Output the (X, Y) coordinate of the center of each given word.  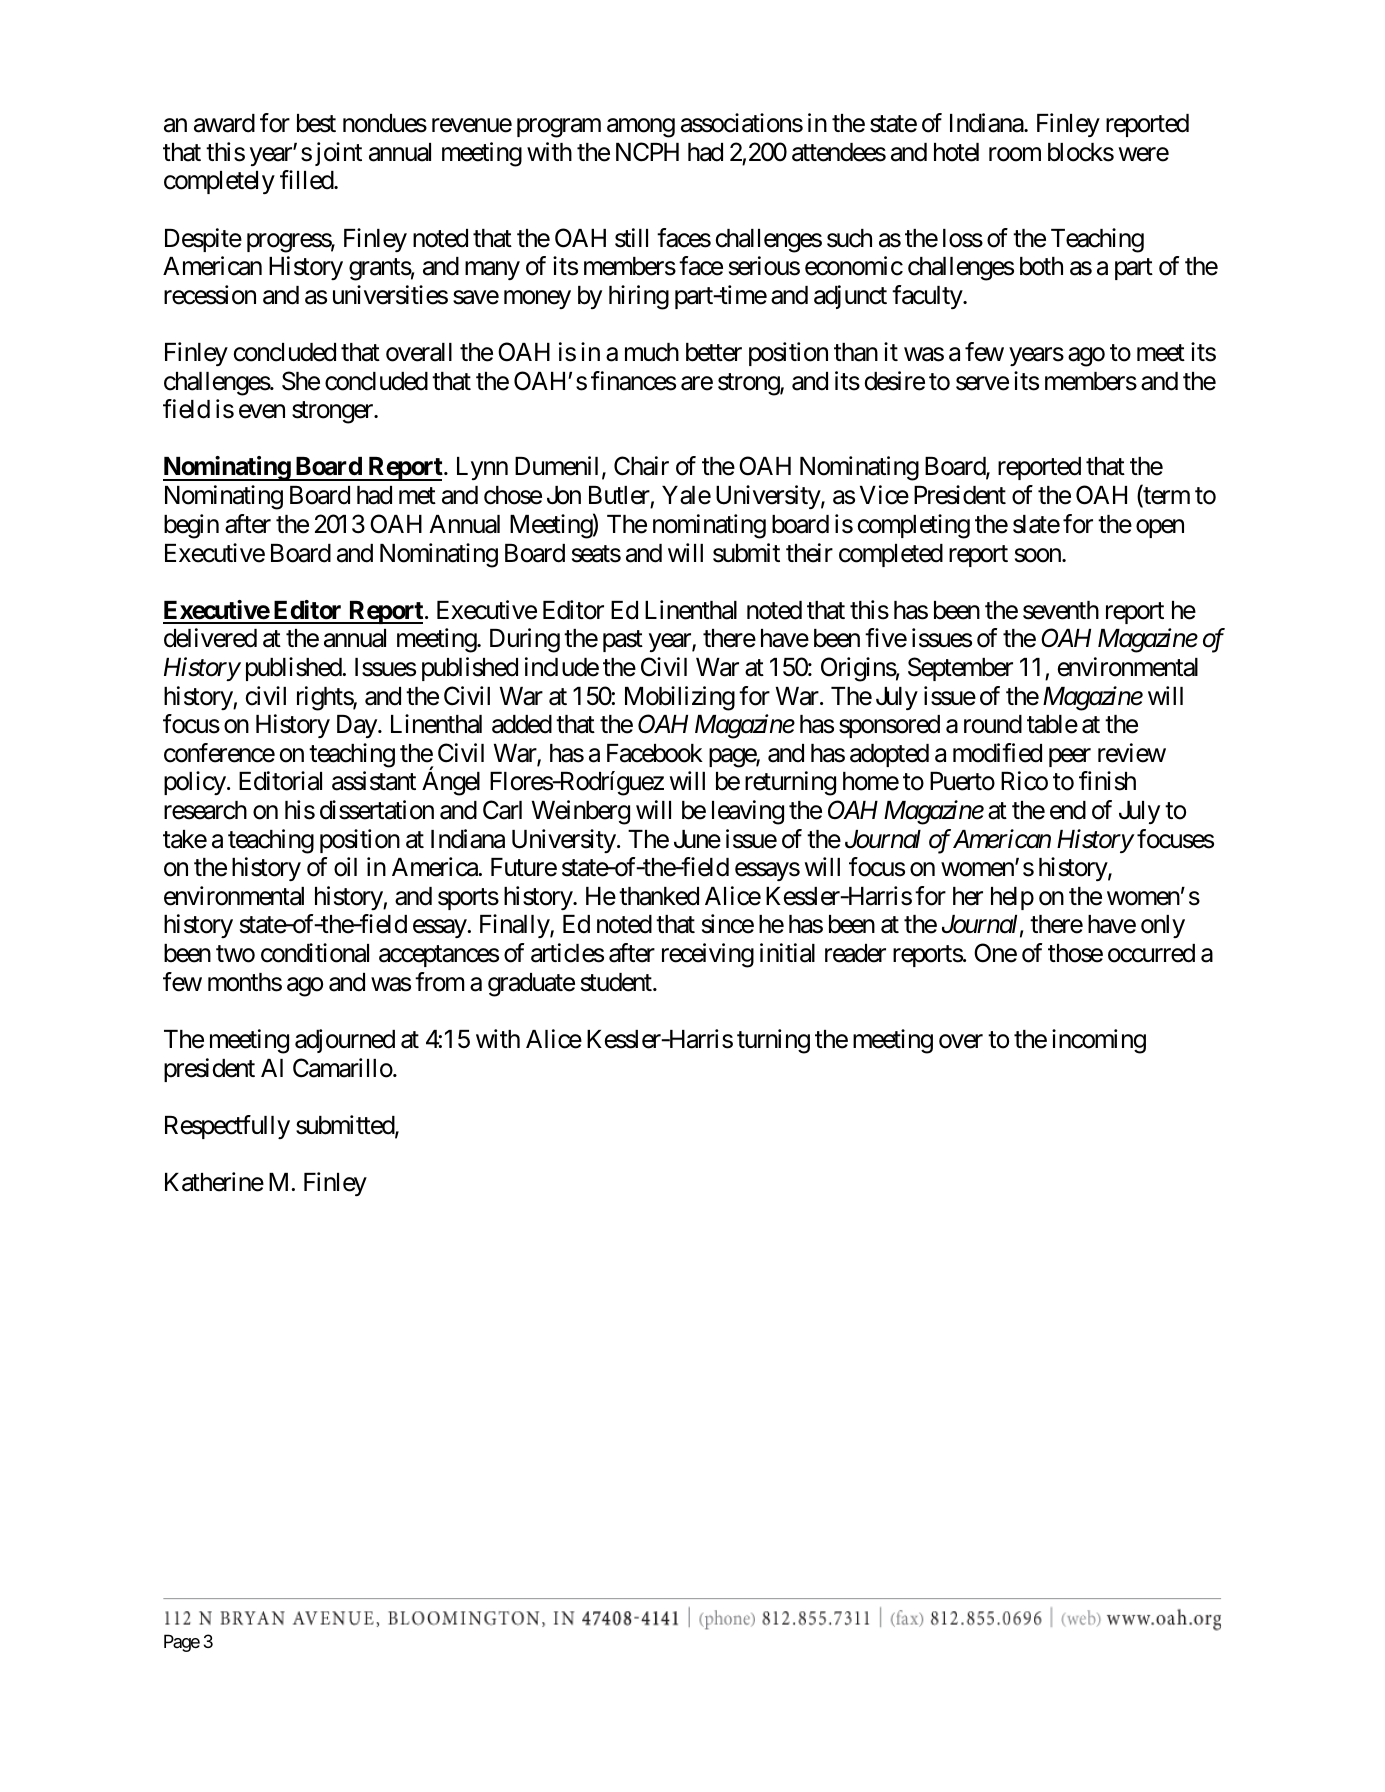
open (1160, 528)
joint (338, 154)
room (1015, 154)
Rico (1024, 781)
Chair (641, 466)
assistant (374, 781)
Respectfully (227, 1127)
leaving (748, 812)
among (641, 128)
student (617, 982)
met (417, 496)
